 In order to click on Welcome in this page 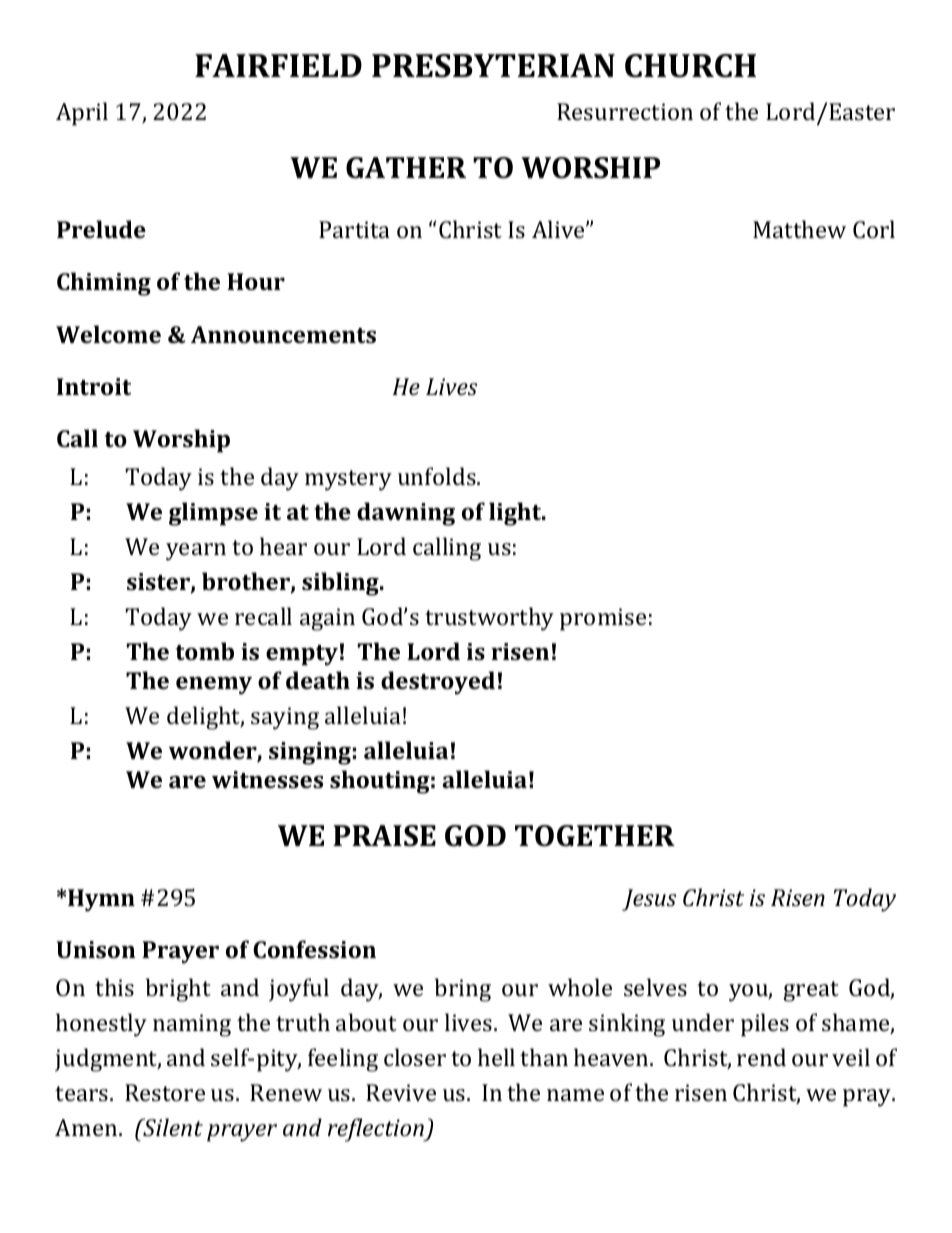, I will do `click(108, 334)`.
